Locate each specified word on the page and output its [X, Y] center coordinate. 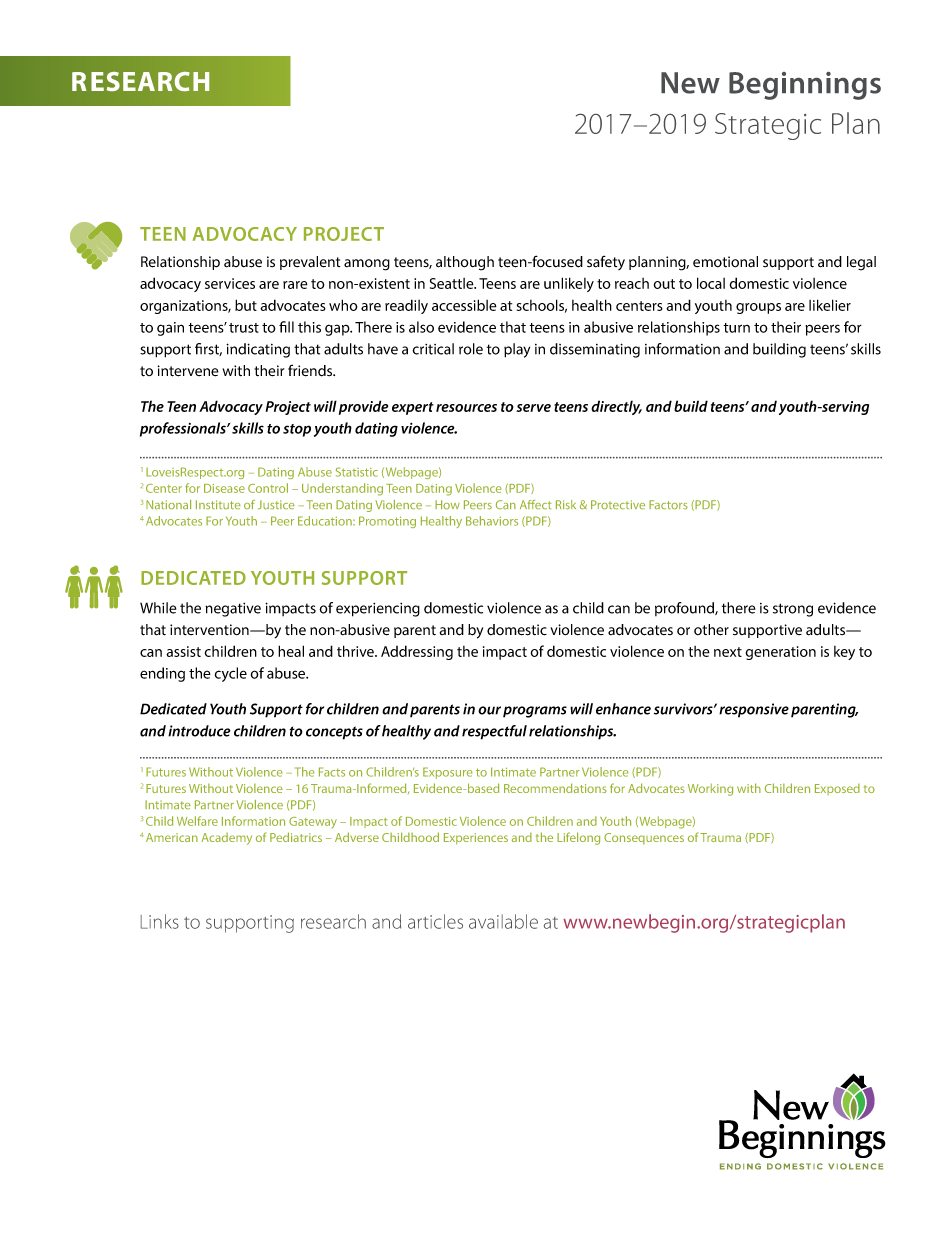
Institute [218, 505]
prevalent [310, 263]
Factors [668, 505]
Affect [535, 504]
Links [160, 921]
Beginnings [805, 86]
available [503, 921]
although [465, 263]
